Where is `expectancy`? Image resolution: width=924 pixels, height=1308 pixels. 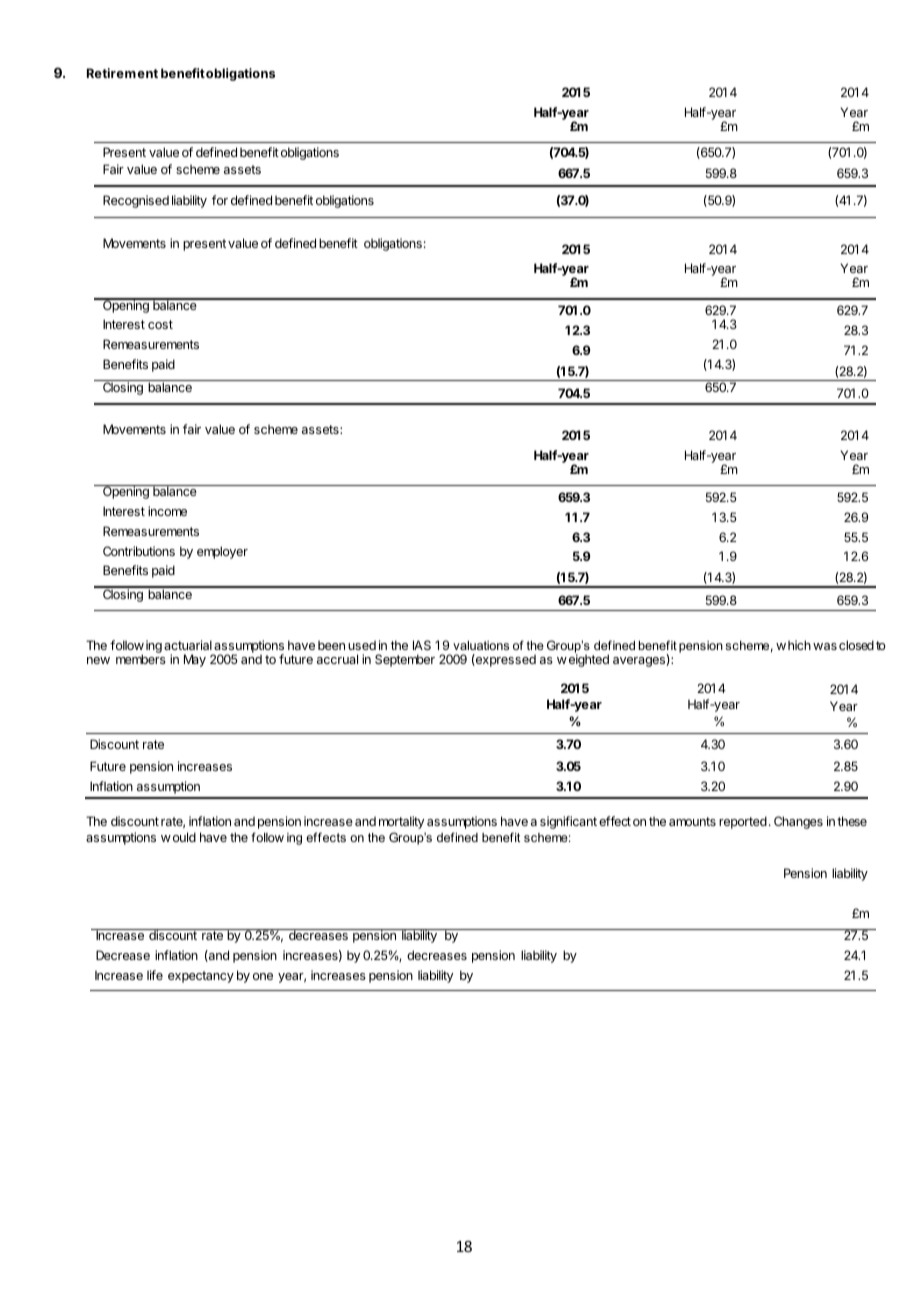
expectancy is located at coordinates (201, 977).
